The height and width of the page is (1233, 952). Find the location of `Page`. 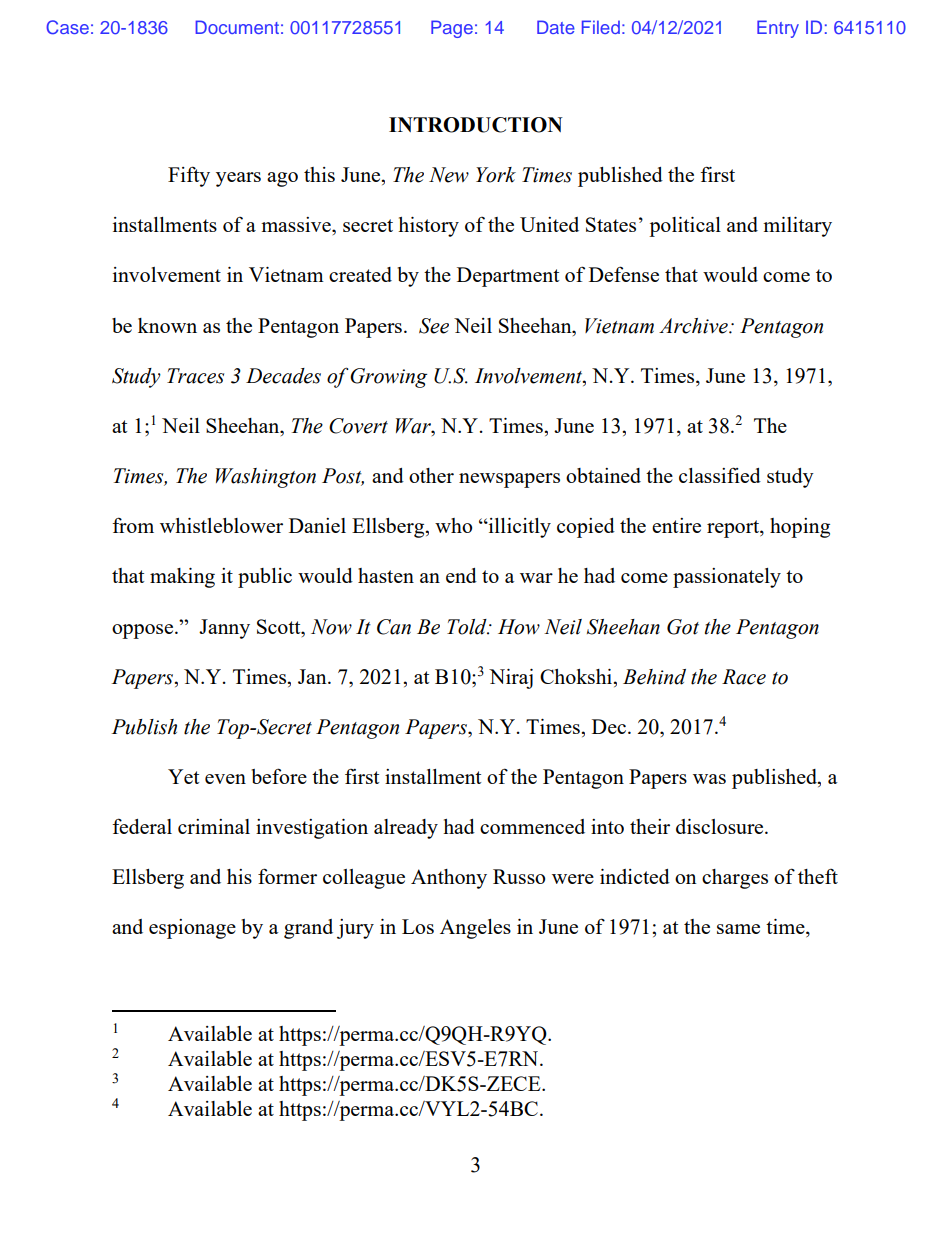

Page is located at coordinates (452, 29).
